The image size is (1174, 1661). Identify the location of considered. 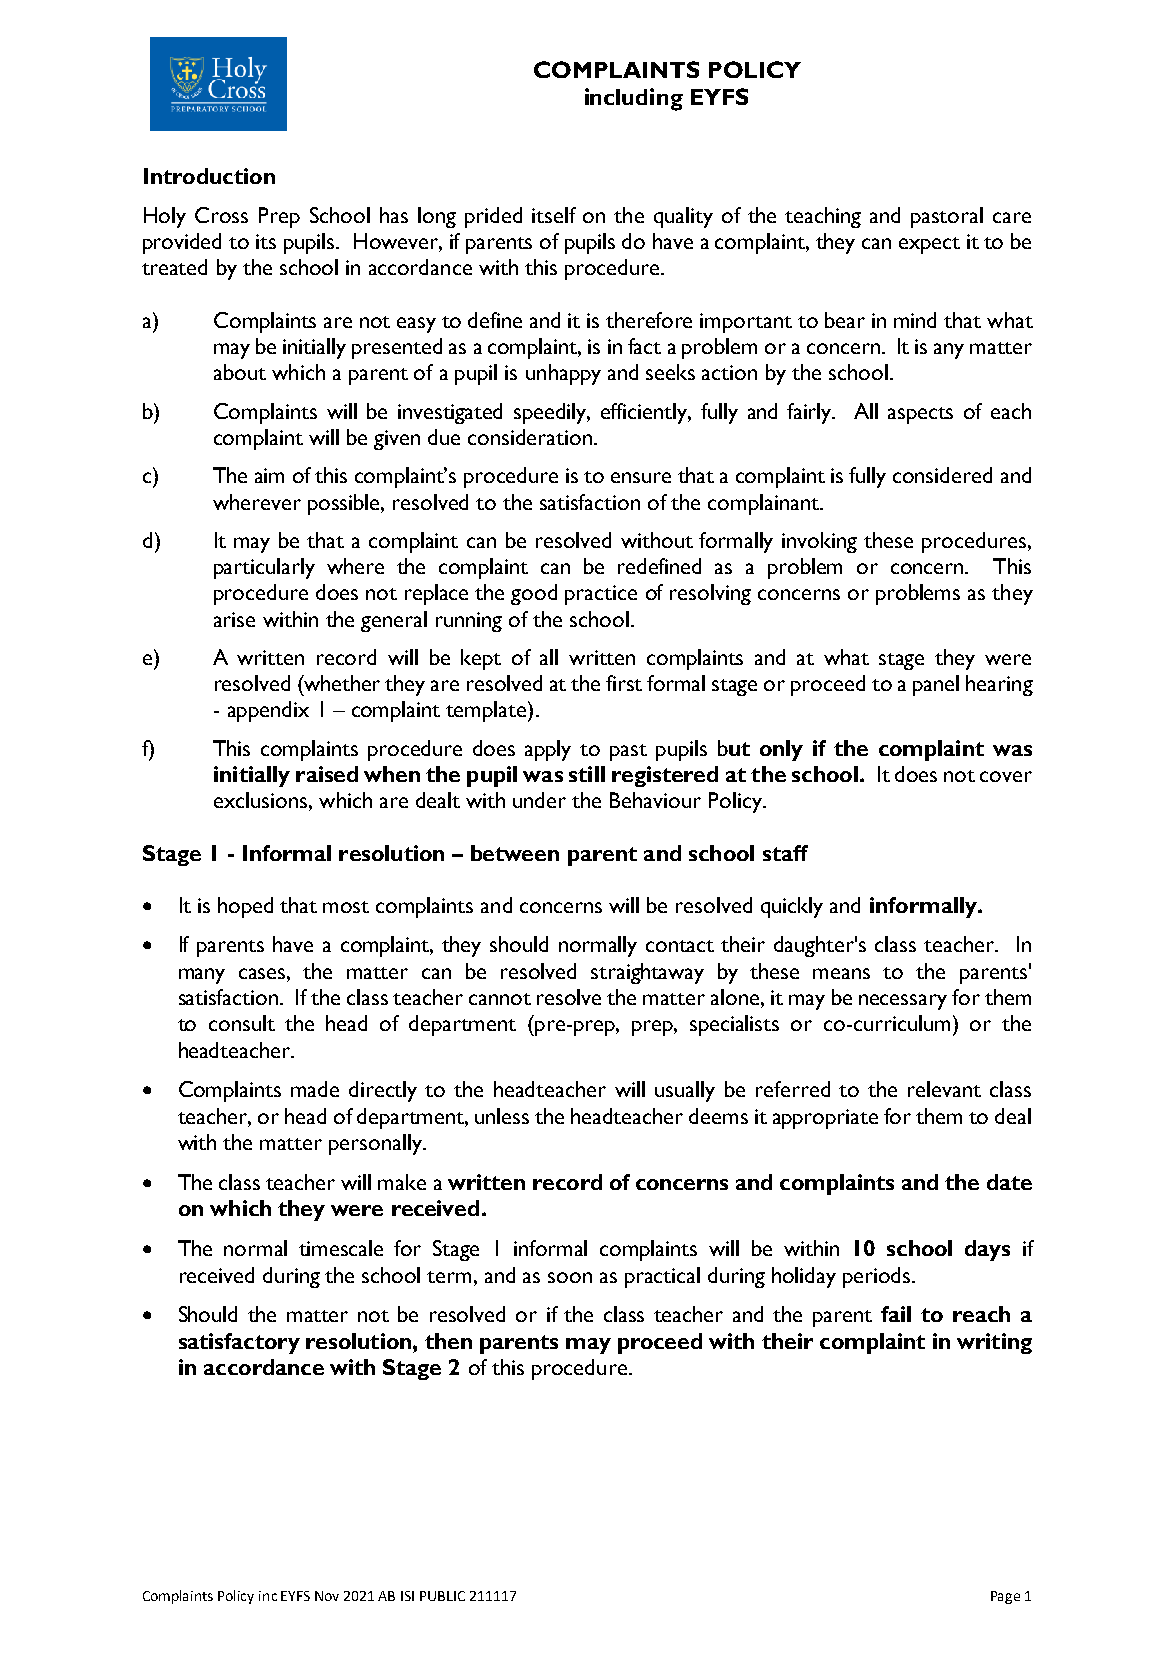
(942, 475).
